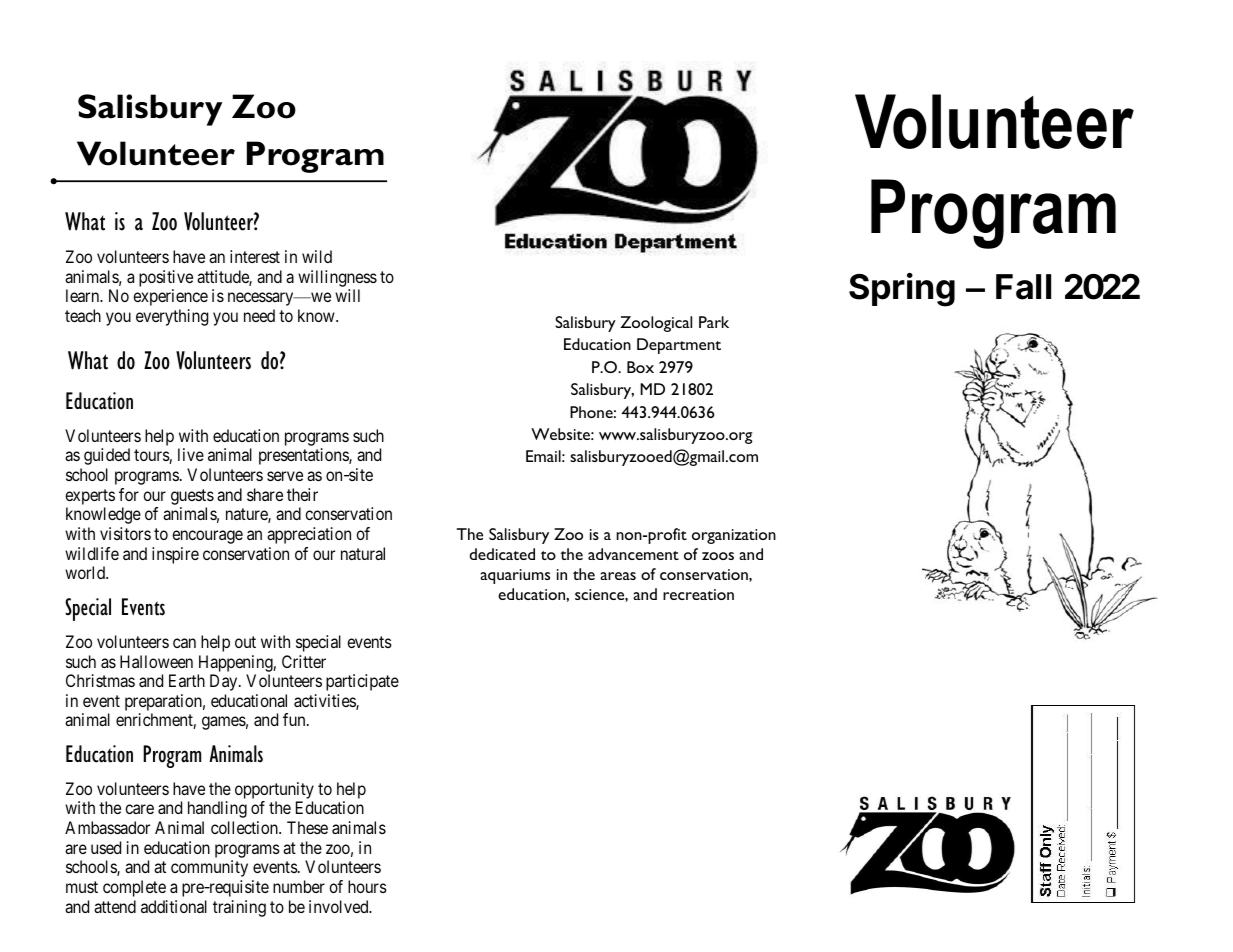  I want to click on aquariums, so click(515, 576).
